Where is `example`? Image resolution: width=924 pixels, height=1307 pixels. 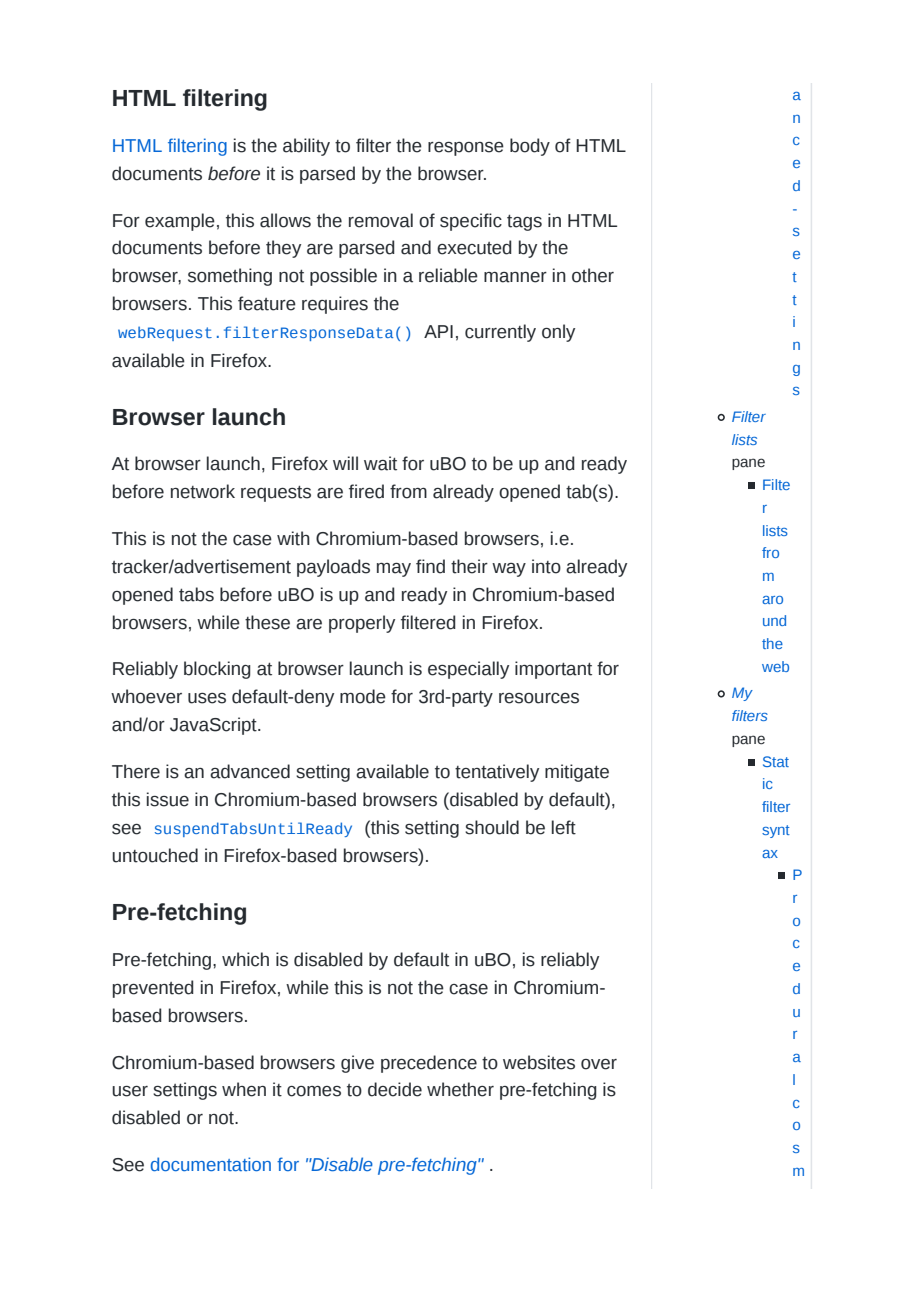
example is located at coordinates (180, 222).
